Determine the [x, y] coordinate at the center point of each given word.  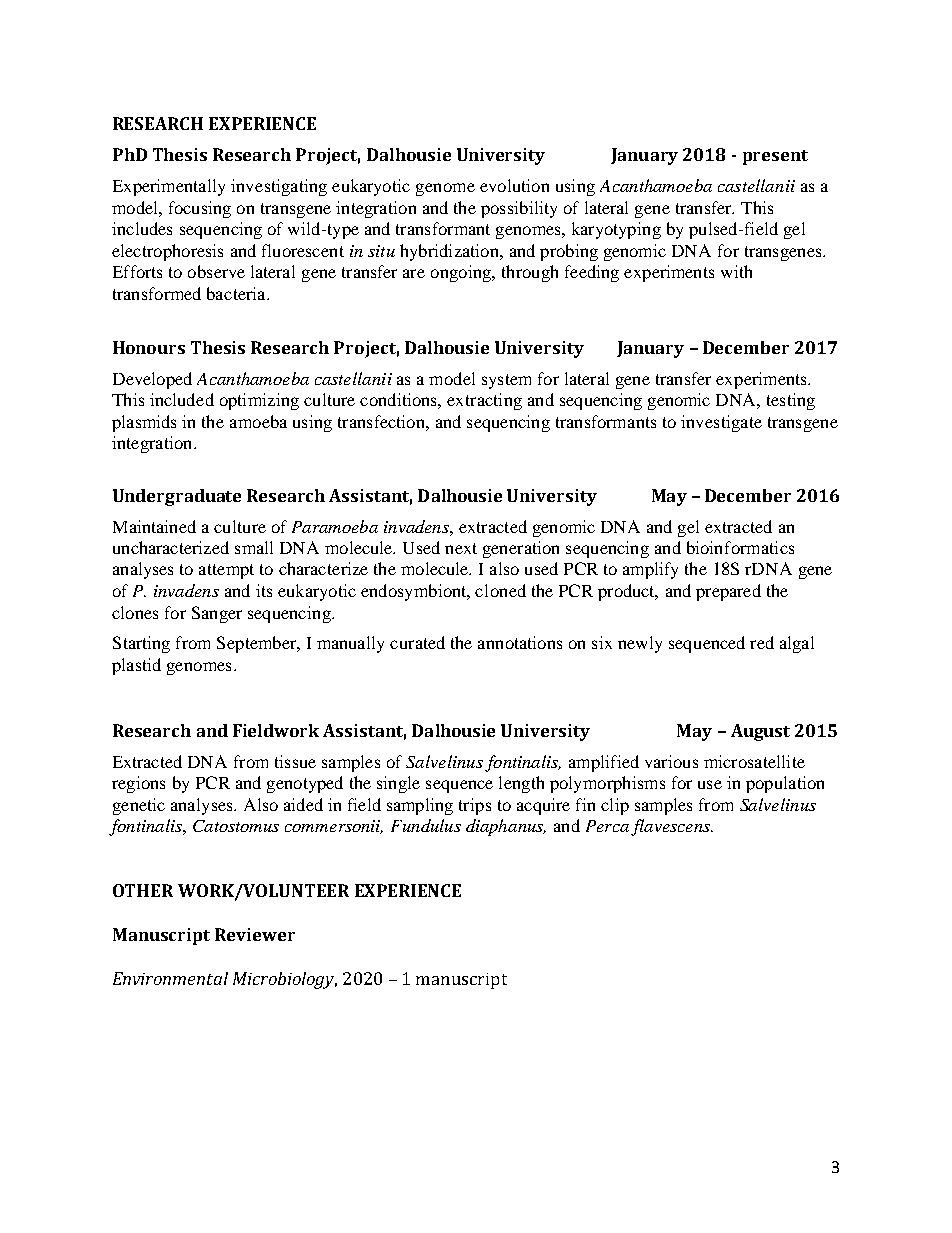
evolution [514, 185]
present [775, 157]
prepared [728, 592]
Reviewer [255, 934]
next [461, 548]
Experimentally [169, 187]
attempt [226, 571]
